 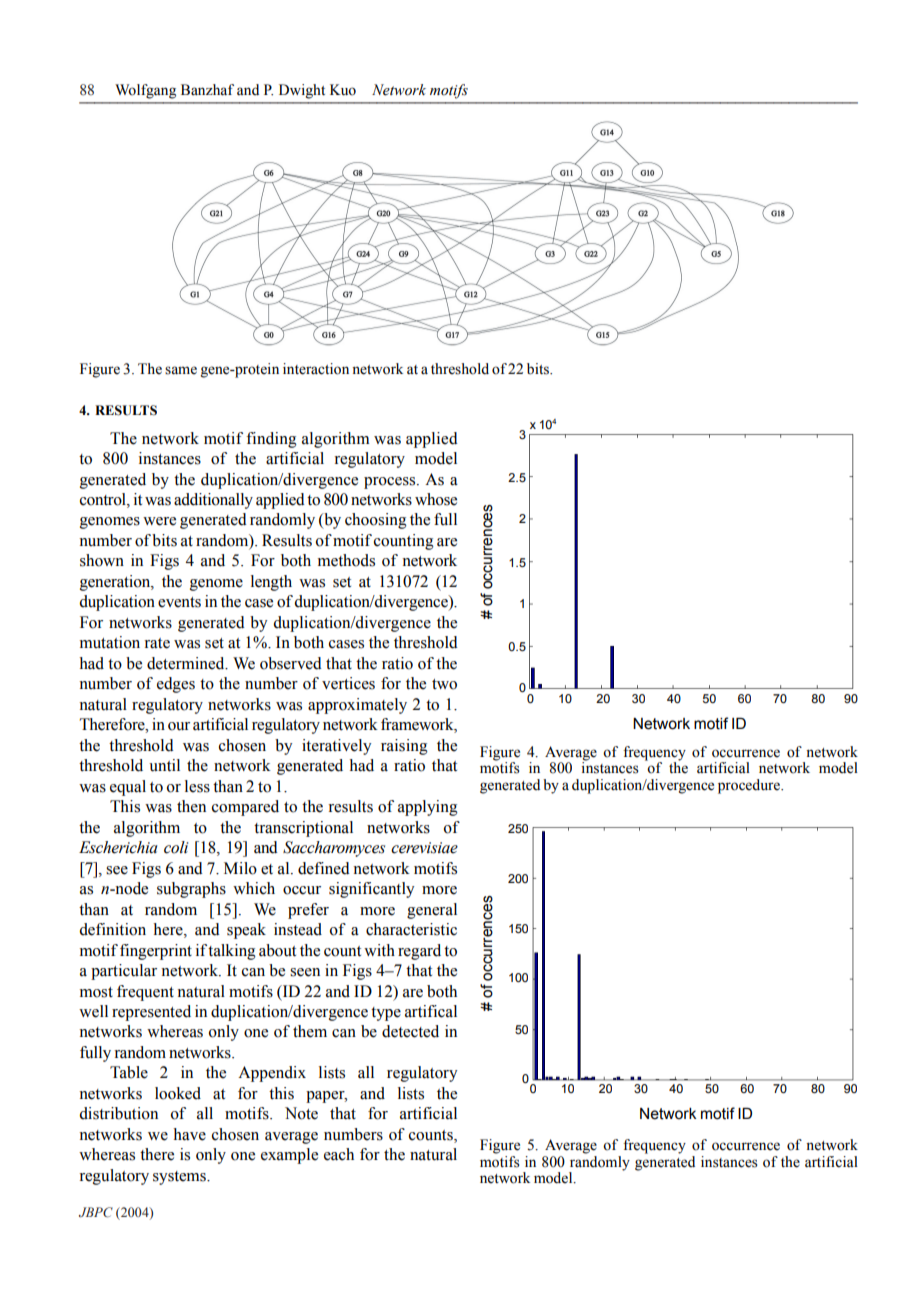 What do you see at coordinates (348, 683) in the screenshot?
I see `vertices` at bounding box center [348, 683].
